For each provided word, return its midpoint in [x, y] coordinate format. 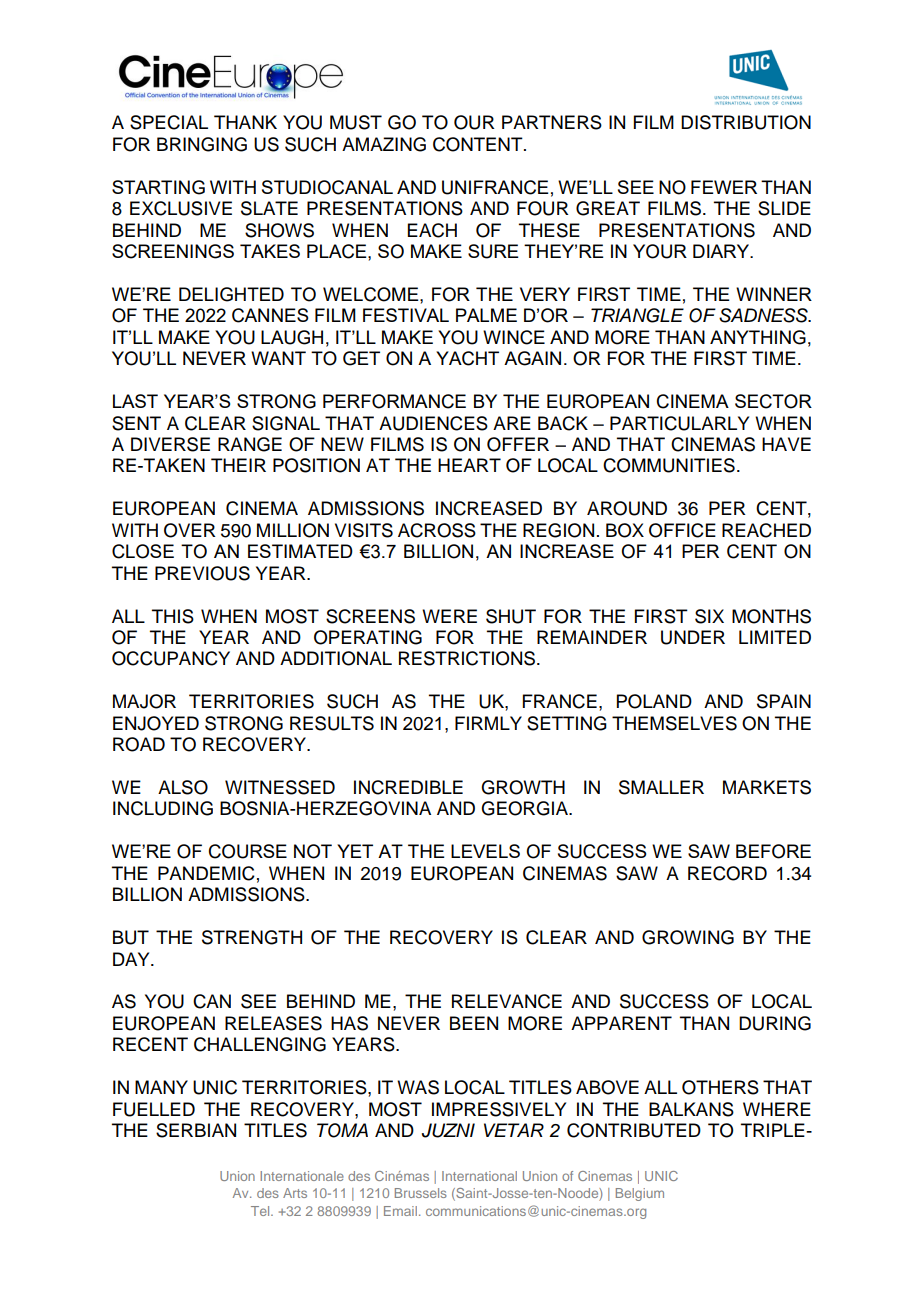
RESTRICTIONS [468, 658]
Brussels [421, 1193]
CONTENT [479, 144]
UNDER [693, 637]
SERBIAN [196, 1130]
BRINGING [202, 144]
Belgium [640, 1194]
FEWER [724, 187]
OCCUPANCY [171, 658]
